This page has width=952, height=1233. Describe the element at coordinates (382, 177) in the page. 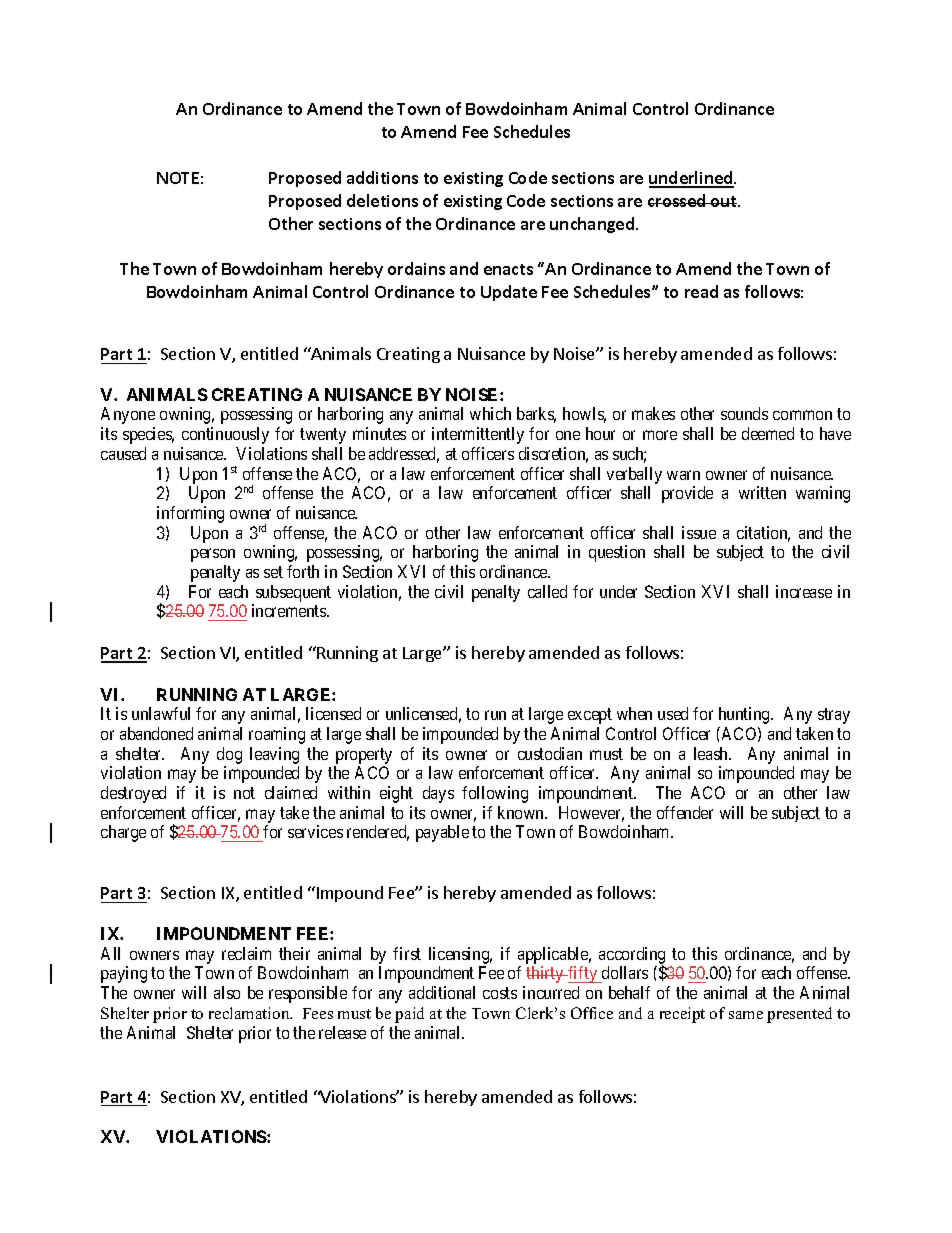

I see `additions` at that location.
